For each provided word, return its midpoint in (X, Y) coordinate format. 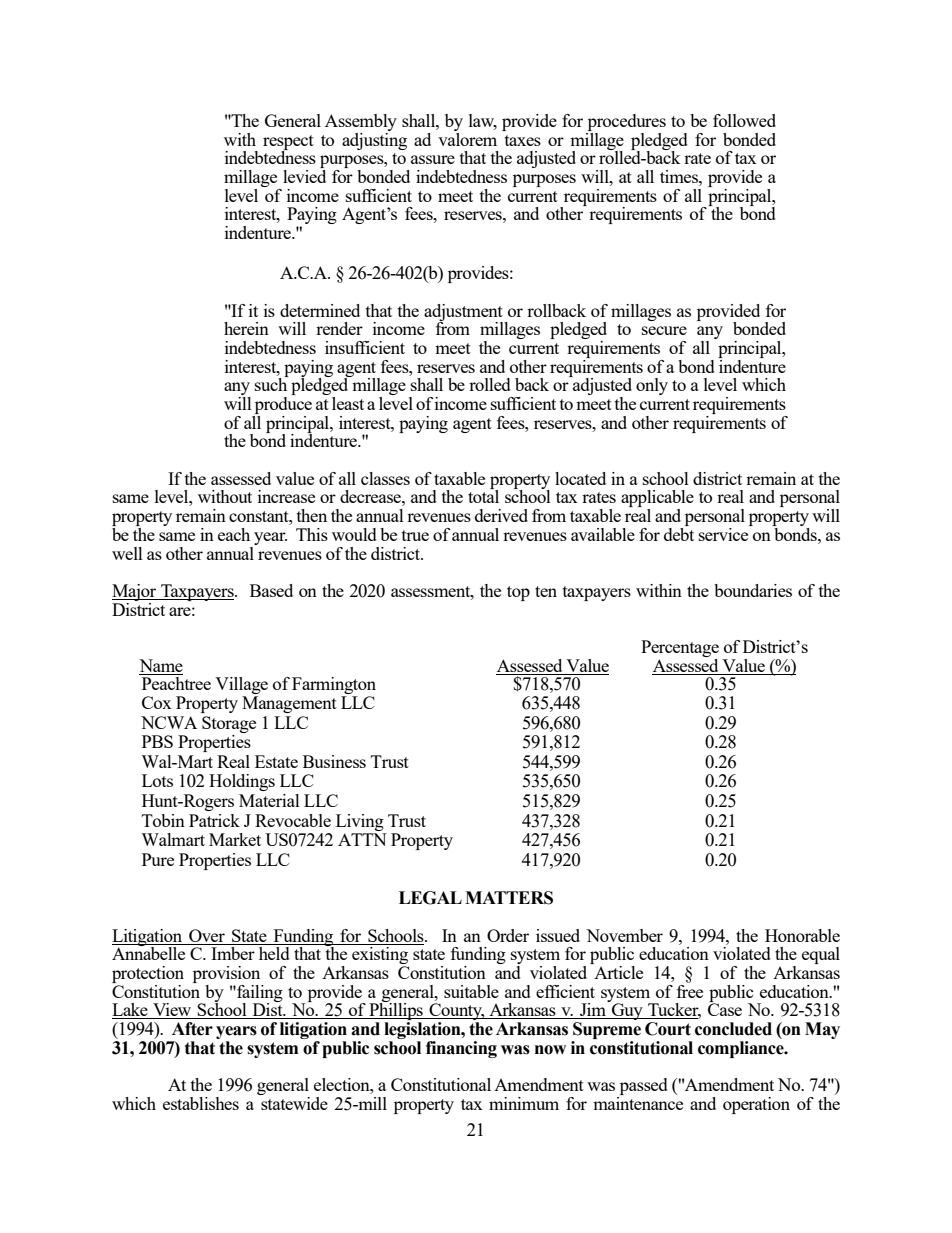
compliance (742, 1049)
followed (744, 120)
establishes (201, 1103)
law (483, 122)
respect (288, 143)
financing (461, 1049)
